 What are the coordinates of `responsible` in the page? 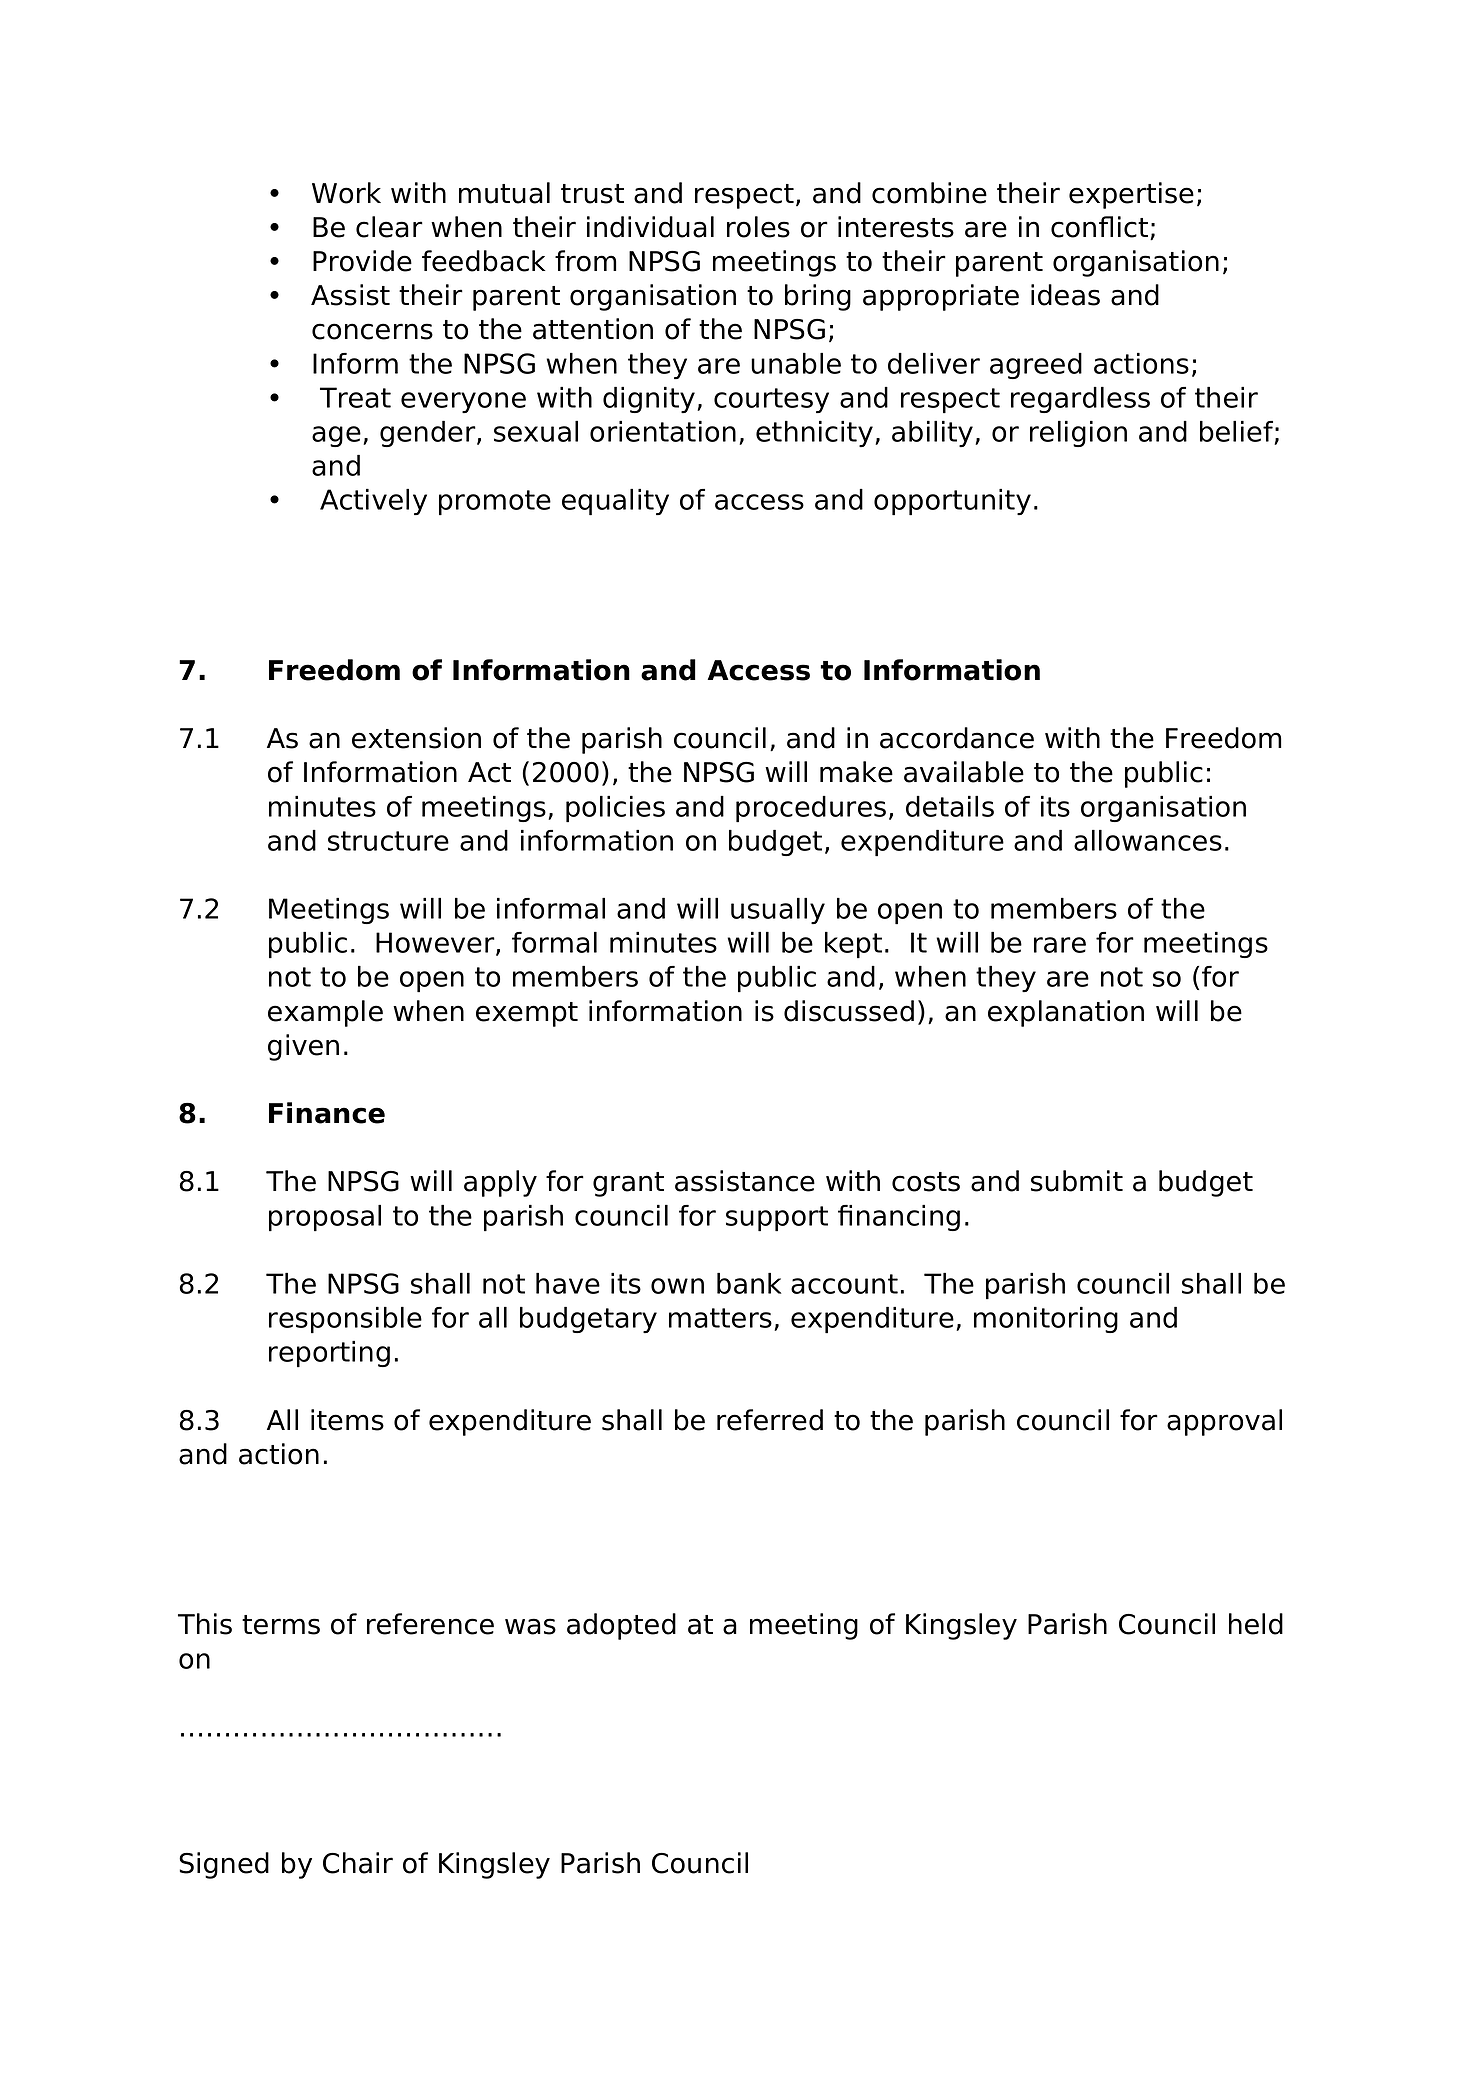 It's located at (345, 1320).
